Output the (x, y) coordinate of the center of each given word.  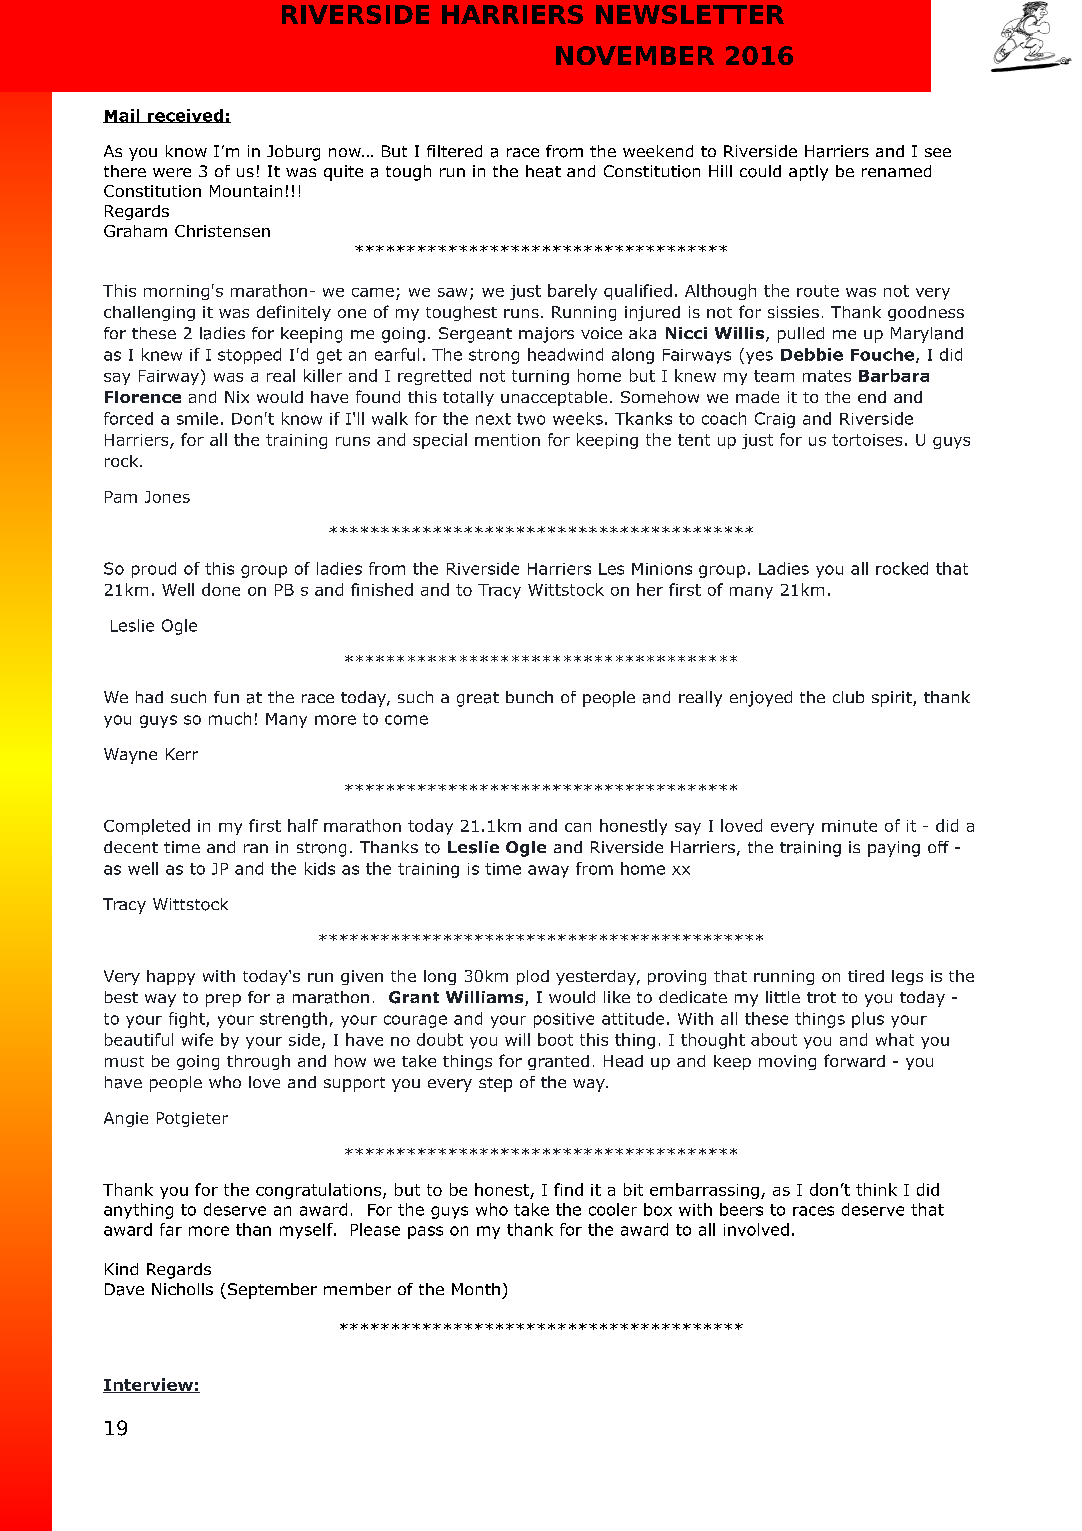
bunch (529, 697)
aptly (808, 173)
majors (546, 335)
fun (226, 697)
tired (866, 976)
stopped (249, 356)
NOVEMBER (635, 55)
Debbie (812, 354)
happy (171, 977)
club (848, 697)
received (185, 116)
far (171, 1229)
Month (476, 1289)
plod (533, 977)
